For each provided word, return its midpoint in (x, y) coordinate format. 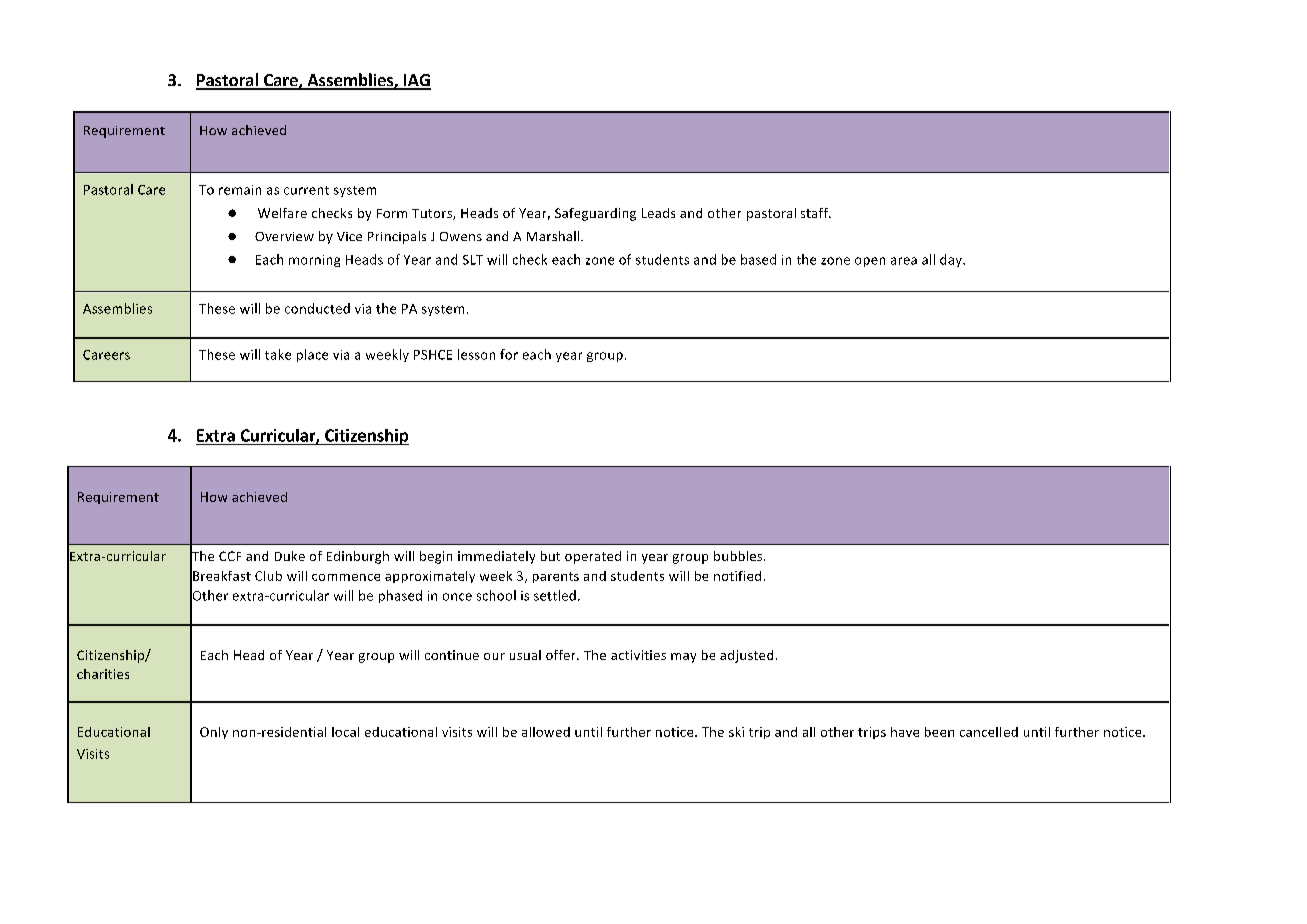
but (550, 556)
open (870, 262)
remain (240, 190)
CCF (230, 556)
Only (214, 733)
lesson (476, 354)
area (904, 261)
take (278, 354)
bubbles (739, 556)
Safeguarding (595, 214)
